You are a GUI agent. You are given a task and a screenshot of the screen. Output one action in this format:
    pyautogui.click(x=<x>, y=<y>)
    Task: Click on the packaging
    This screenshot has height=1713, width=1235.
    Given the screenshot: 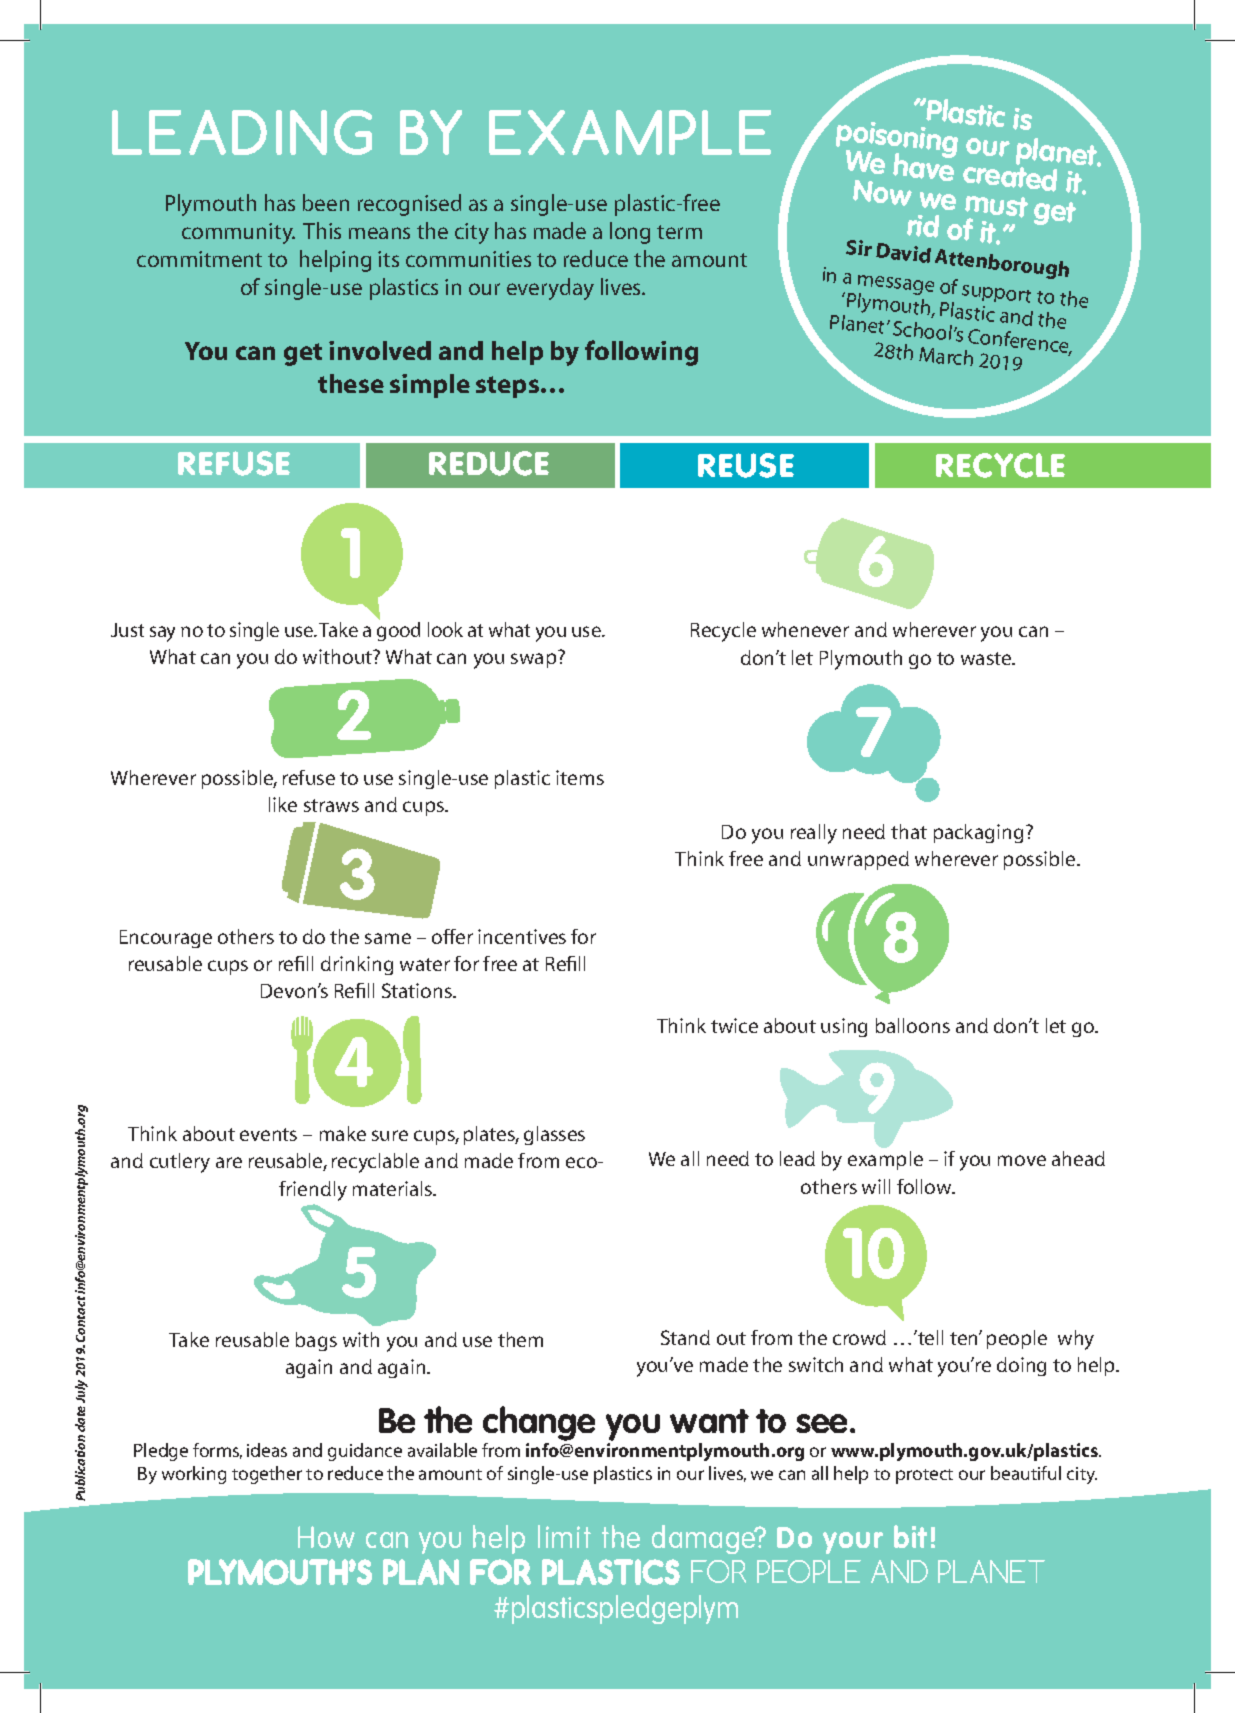 What is the action you would take?
    pyautogui.click(x=978, y=833)
